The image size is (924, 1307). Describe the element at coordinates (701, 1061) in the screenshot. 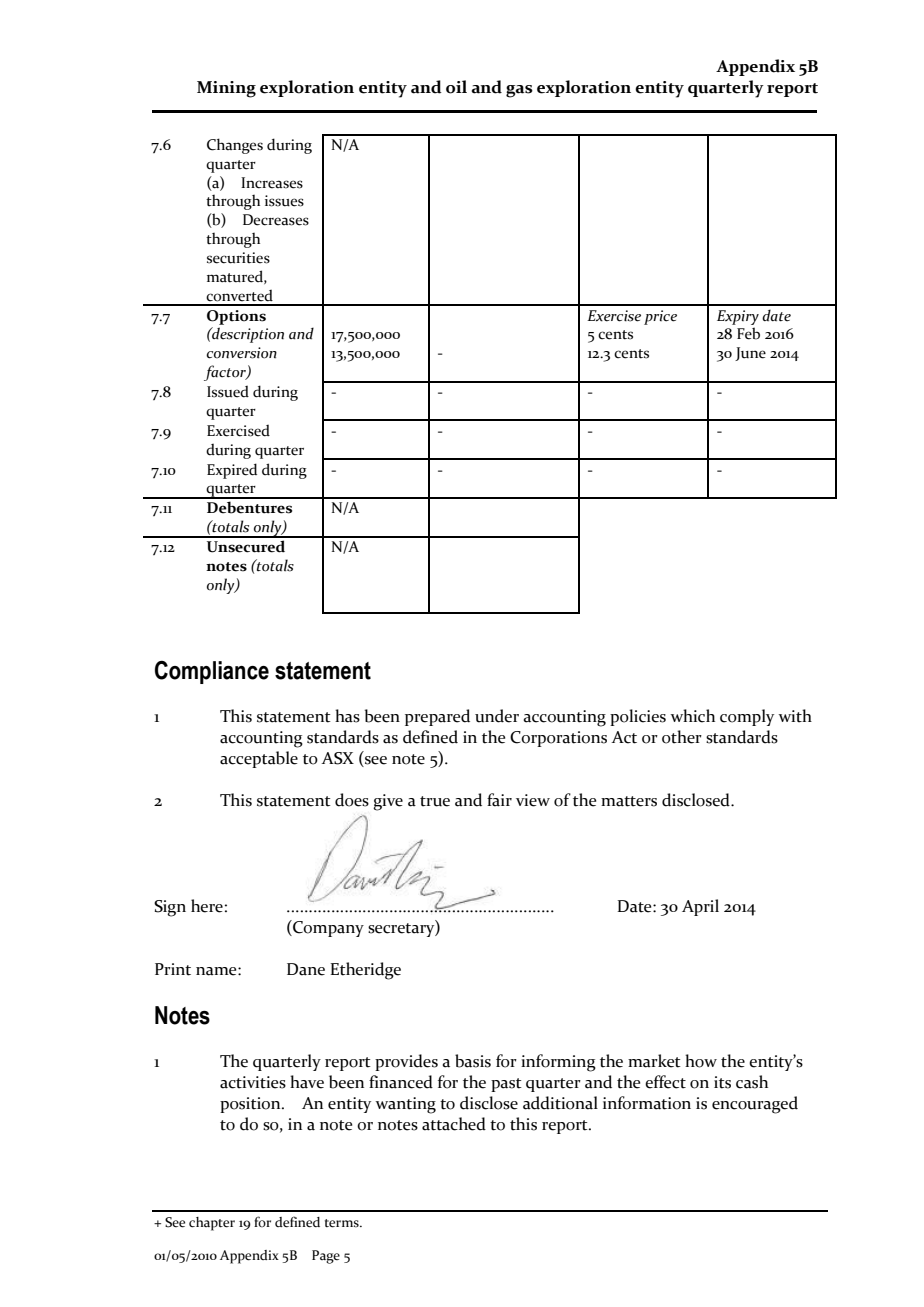

I see `how` at that location.
